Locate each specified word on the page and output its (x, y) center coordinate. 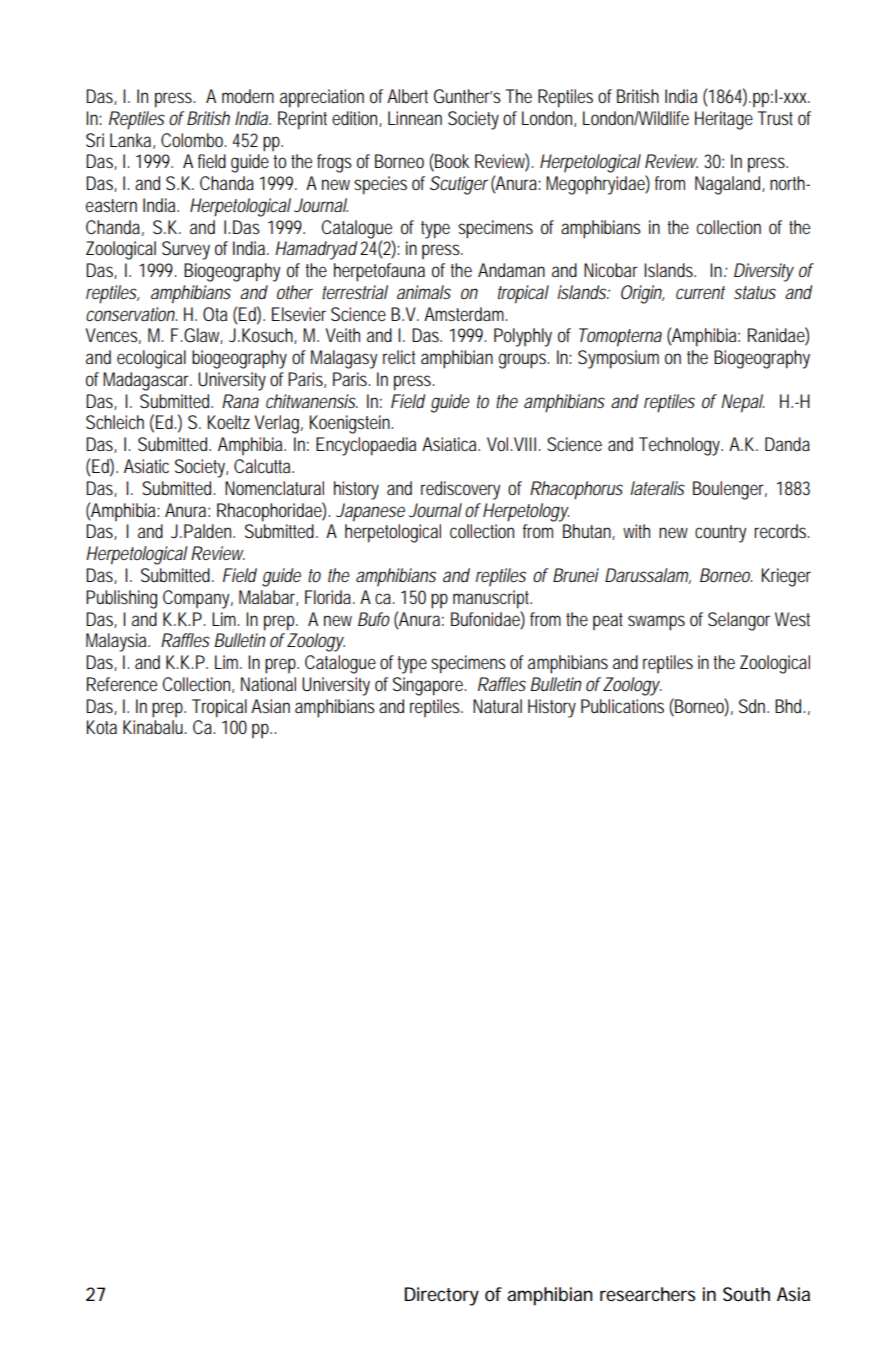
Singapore (429, 686)
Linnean (415, 118)
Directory (441, 1296)
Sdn (754, 706)
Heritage (724, 120)
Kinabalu (154, 727)
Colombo (193, 140)
